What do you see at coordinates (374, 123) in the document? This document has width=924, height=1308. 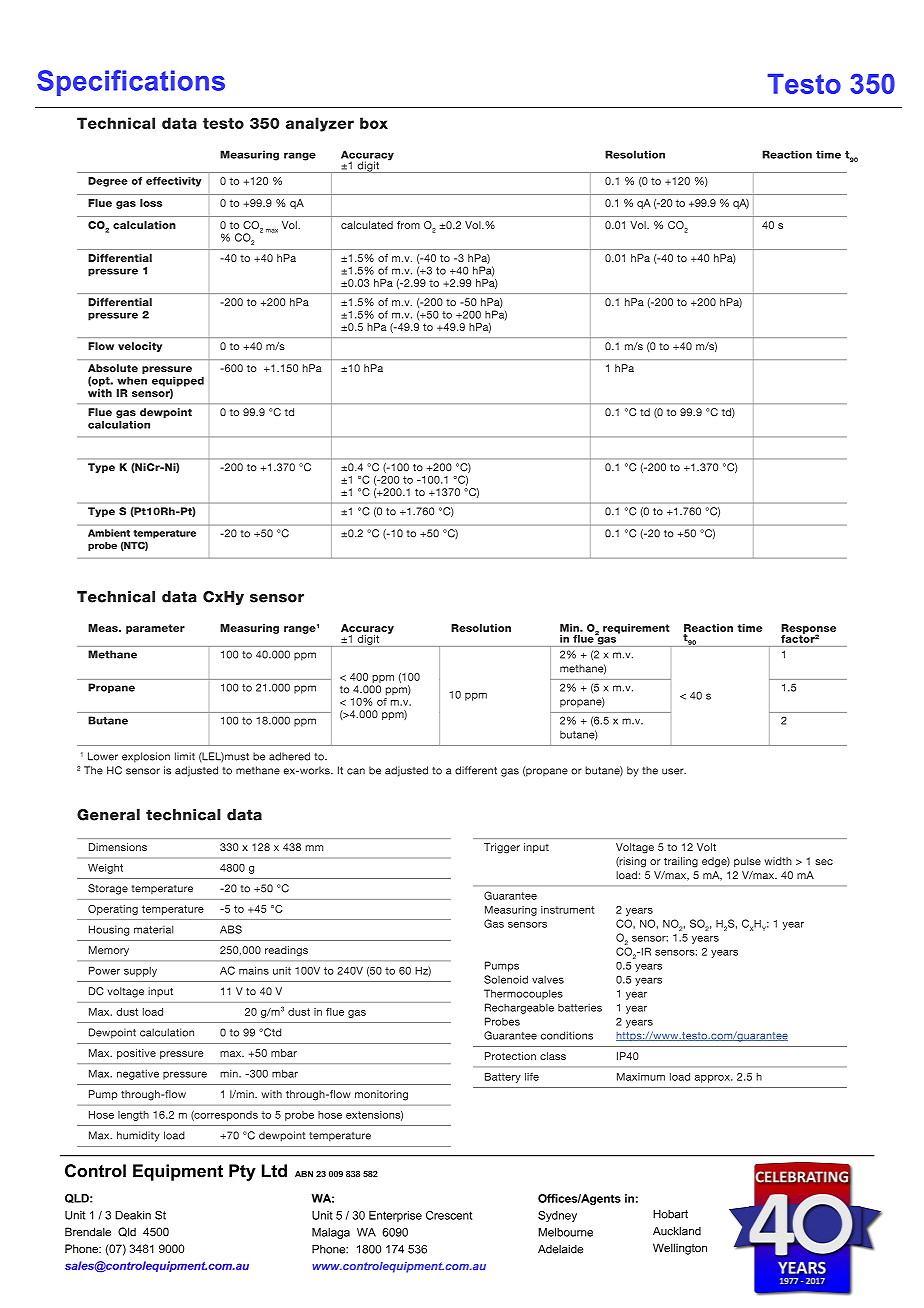 I see `box` at bounding box center [374, 123].
